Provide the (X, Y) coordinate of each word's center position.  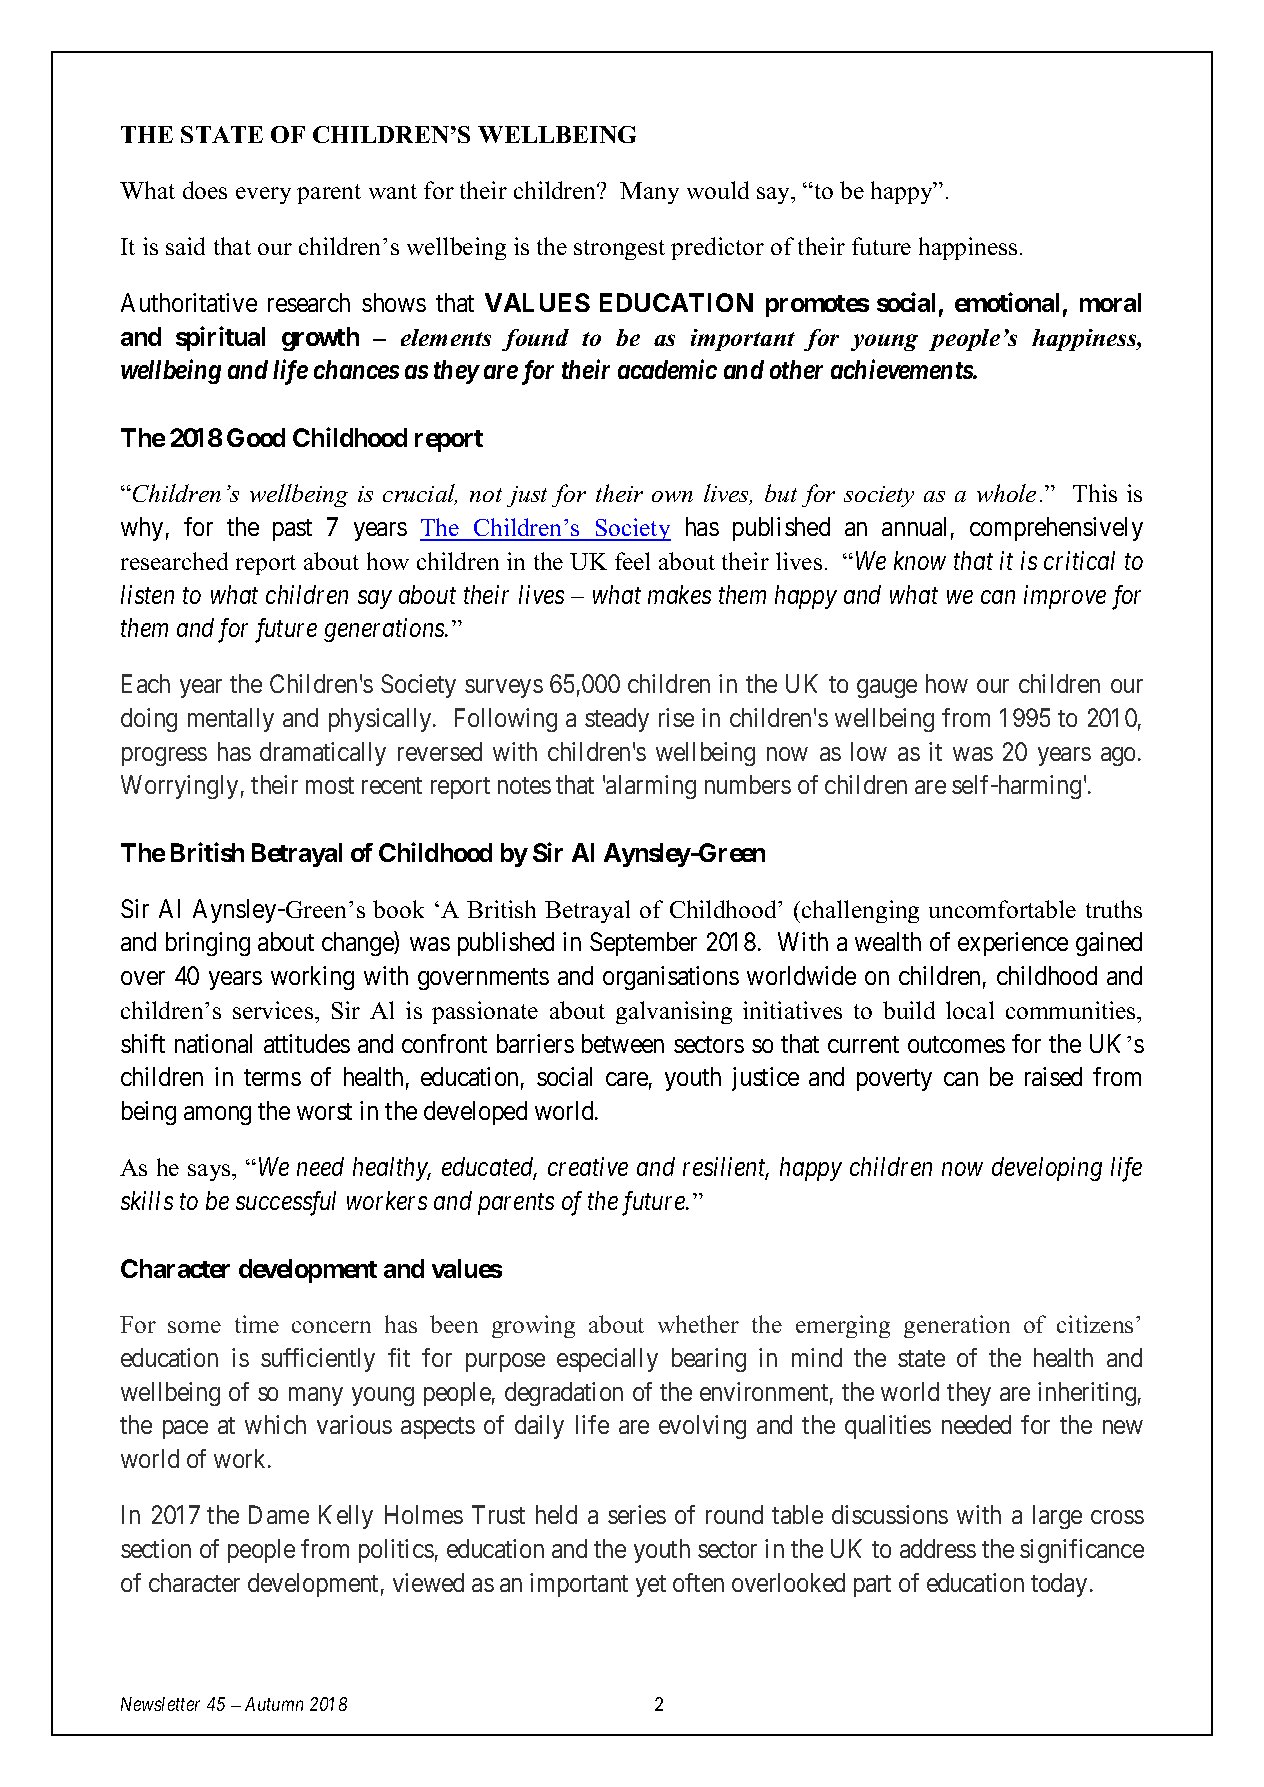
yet (651, 1586)
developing (1047, 1169)
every (263, 195)
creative (588, 1167)
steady (617, 720)
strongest (619, 250)
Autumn (274, 1704)
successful (286, 1203)
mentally (231, 720)
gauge (887, 688)
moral (1110, 302)
